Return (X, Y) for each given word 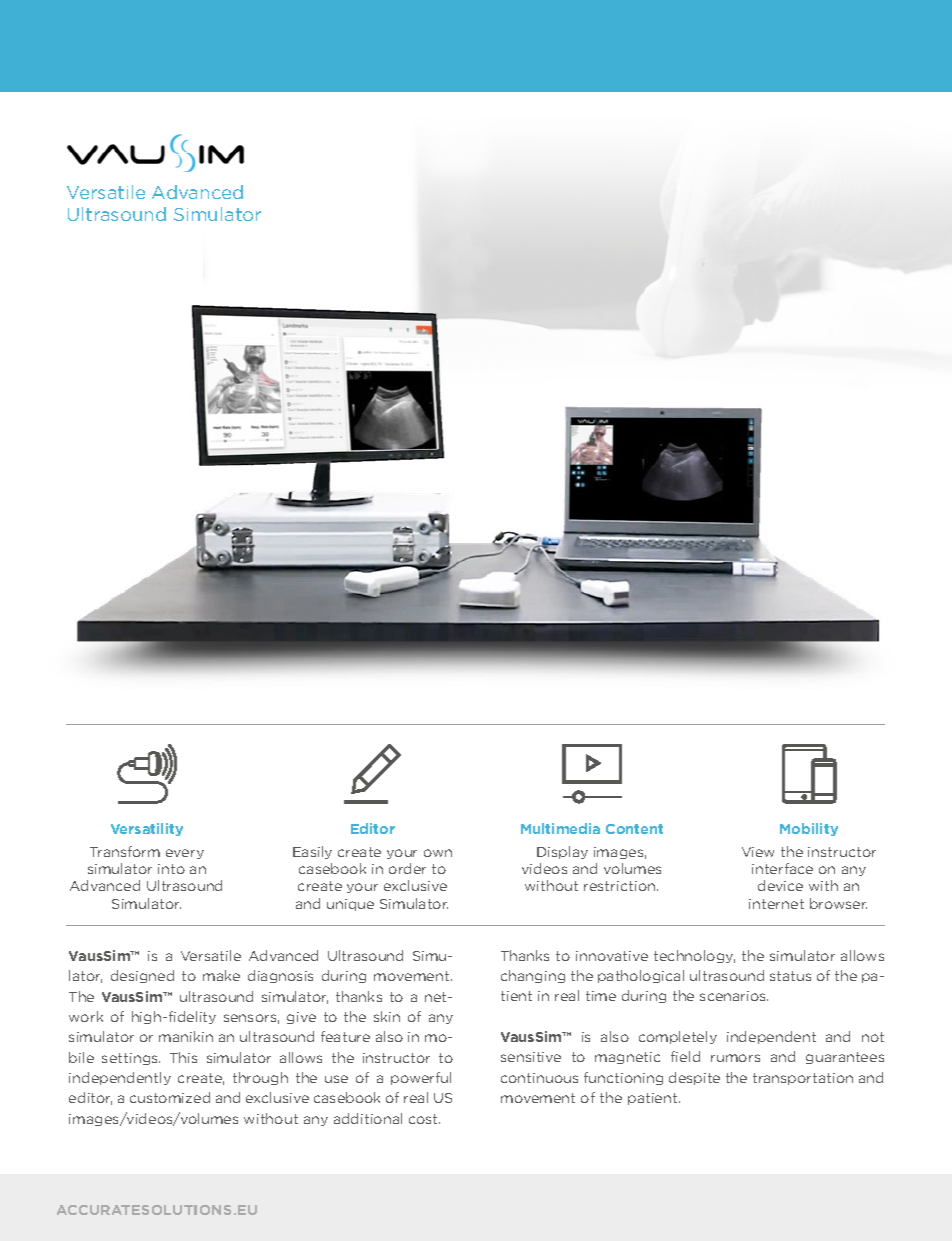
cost (424, 1119)
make (221, 975)
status (790, 976)
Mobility (809, 829)
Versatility (147, 829)
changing (533, 976)
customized (170, 1097)
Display (562, 852)
